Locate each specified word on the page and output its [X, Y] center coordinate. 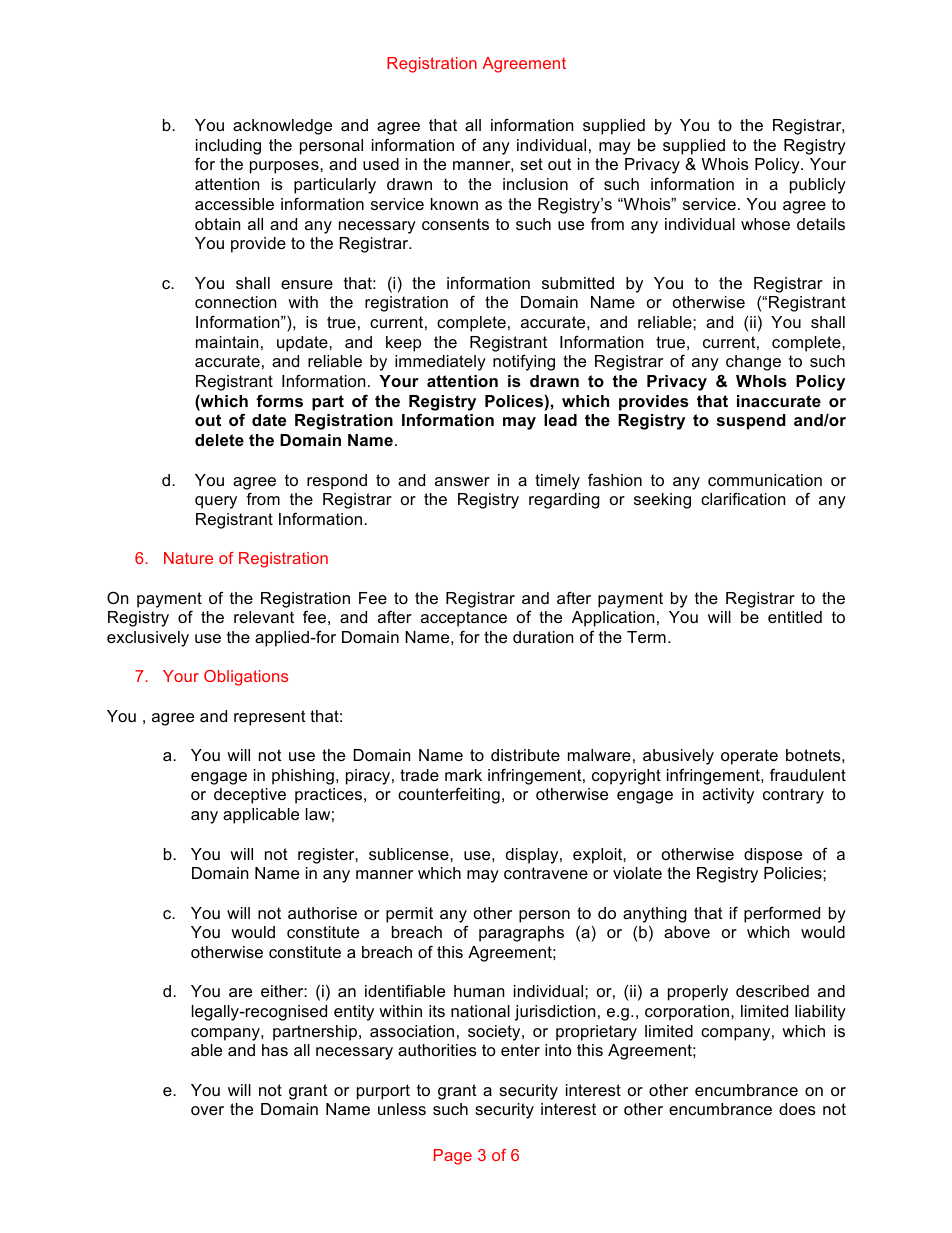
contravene [546, 873]
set [531, 164]
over [207, 1110]
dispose [773, 856]
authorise [322, 913]
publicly [818, 186]
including [228, 147]
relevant [264, 617]
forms [279, 400]
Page [453, 1157]
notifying [524, 362]
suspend [751, 422]
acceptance [464, 619]
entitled [795, 617]
